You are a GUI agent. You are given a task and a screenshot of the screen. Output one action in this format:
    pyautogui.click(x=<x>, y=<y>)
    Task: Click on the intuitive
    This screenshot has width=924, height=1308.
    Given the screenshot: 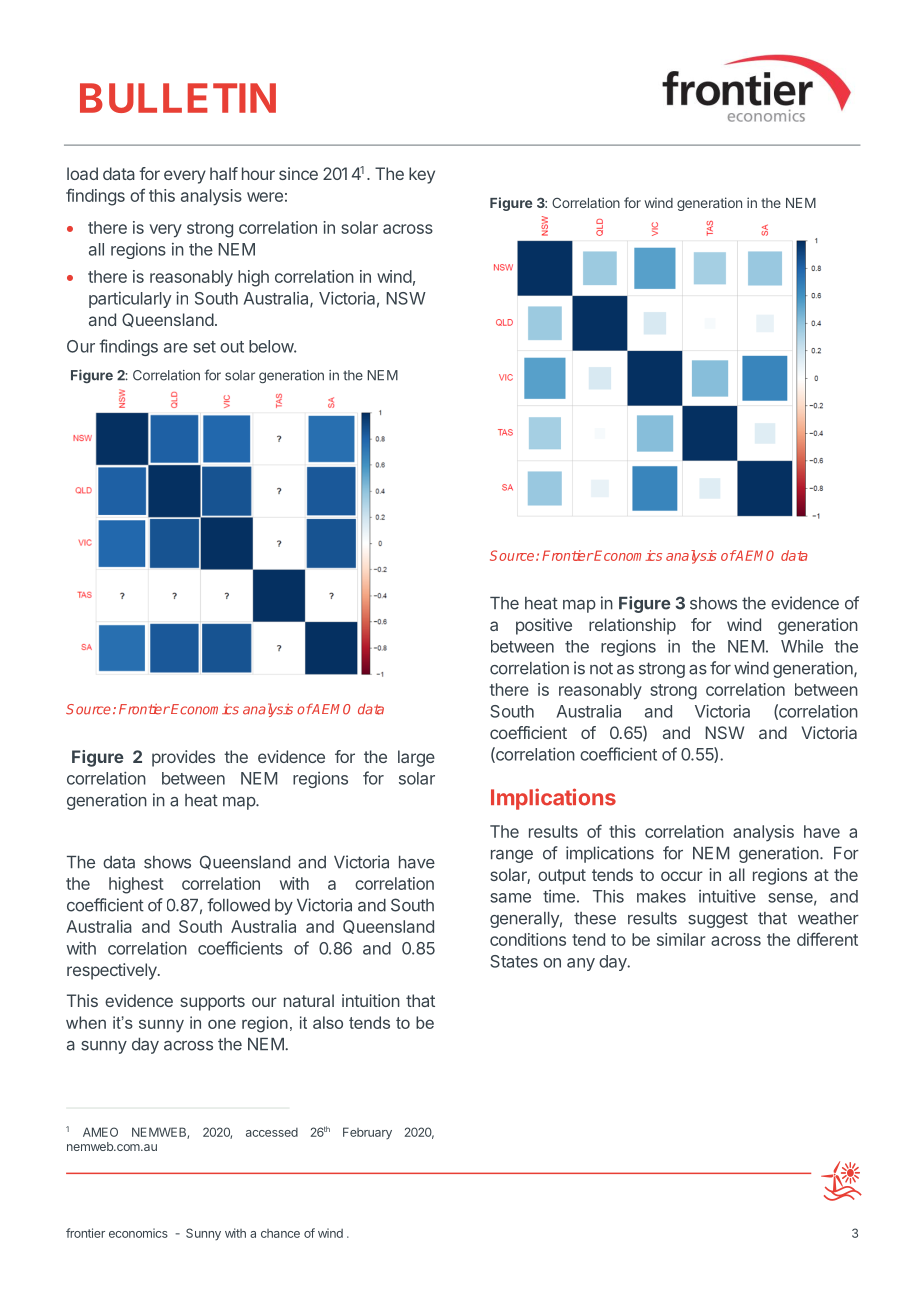 What is the action you would take?
    pyautogui.click(x=727, y=896)
